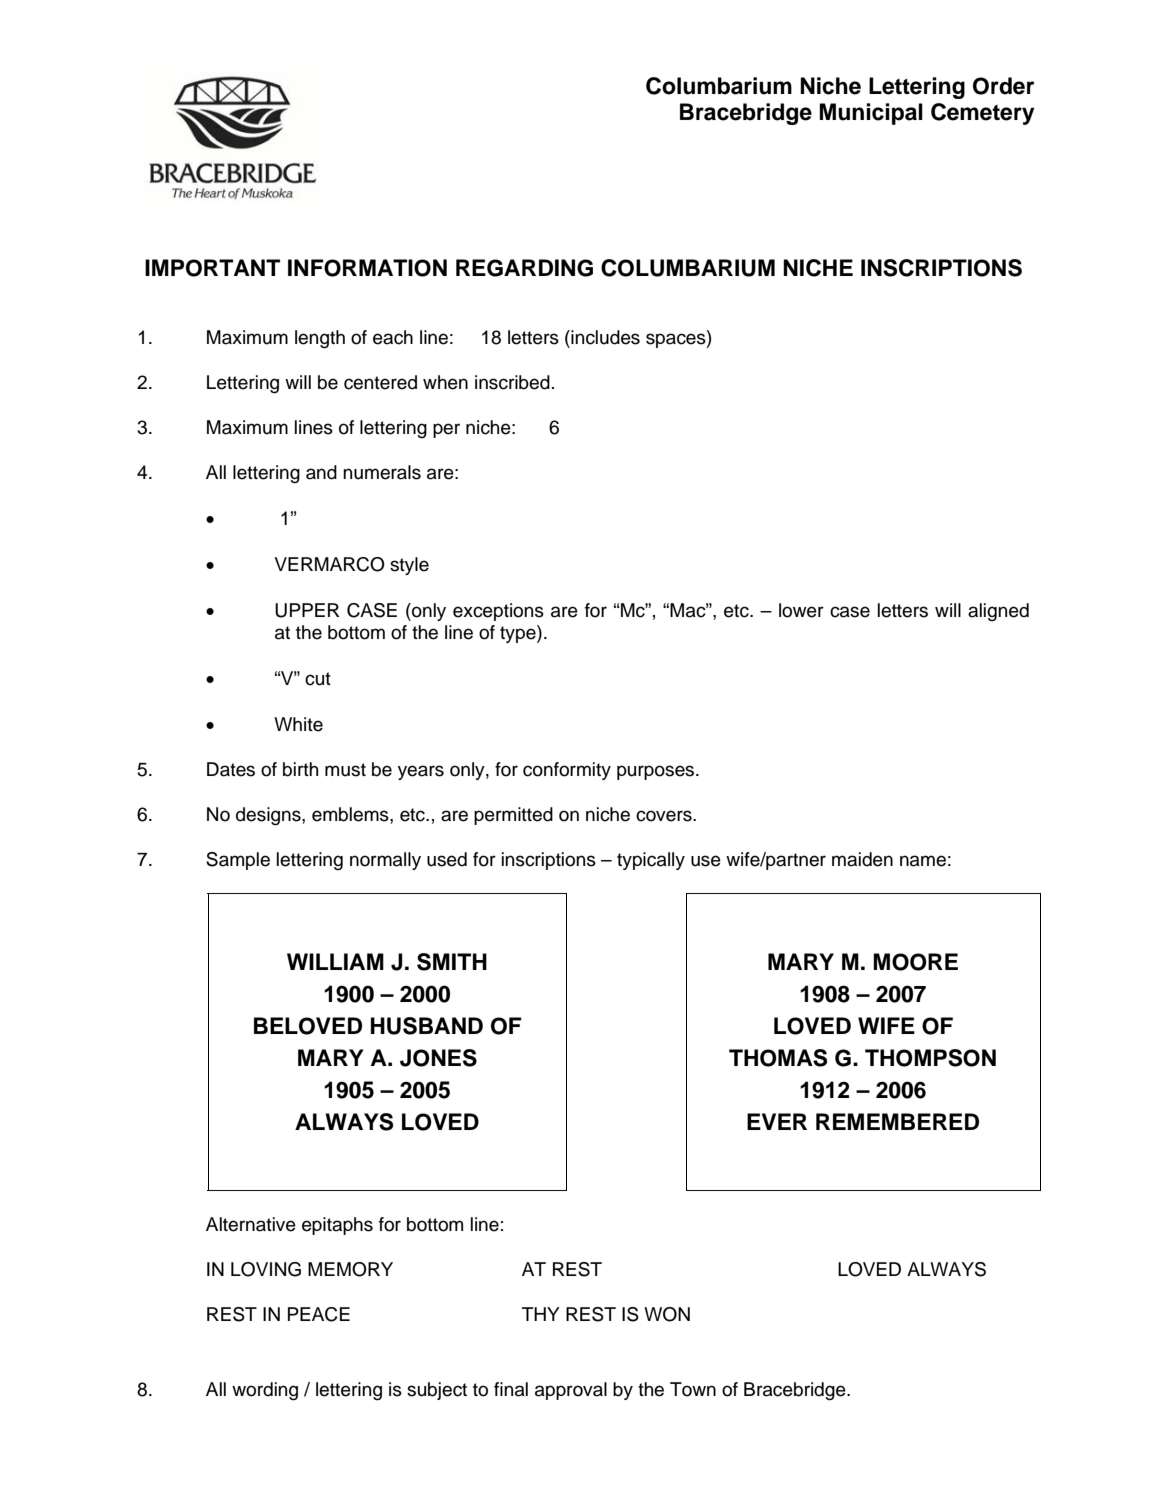 The width and height of the screenshot is (1167, 1510). Describe the element at coordinates (307, 610) in the screenshot. I see `UPPER` at that location.
